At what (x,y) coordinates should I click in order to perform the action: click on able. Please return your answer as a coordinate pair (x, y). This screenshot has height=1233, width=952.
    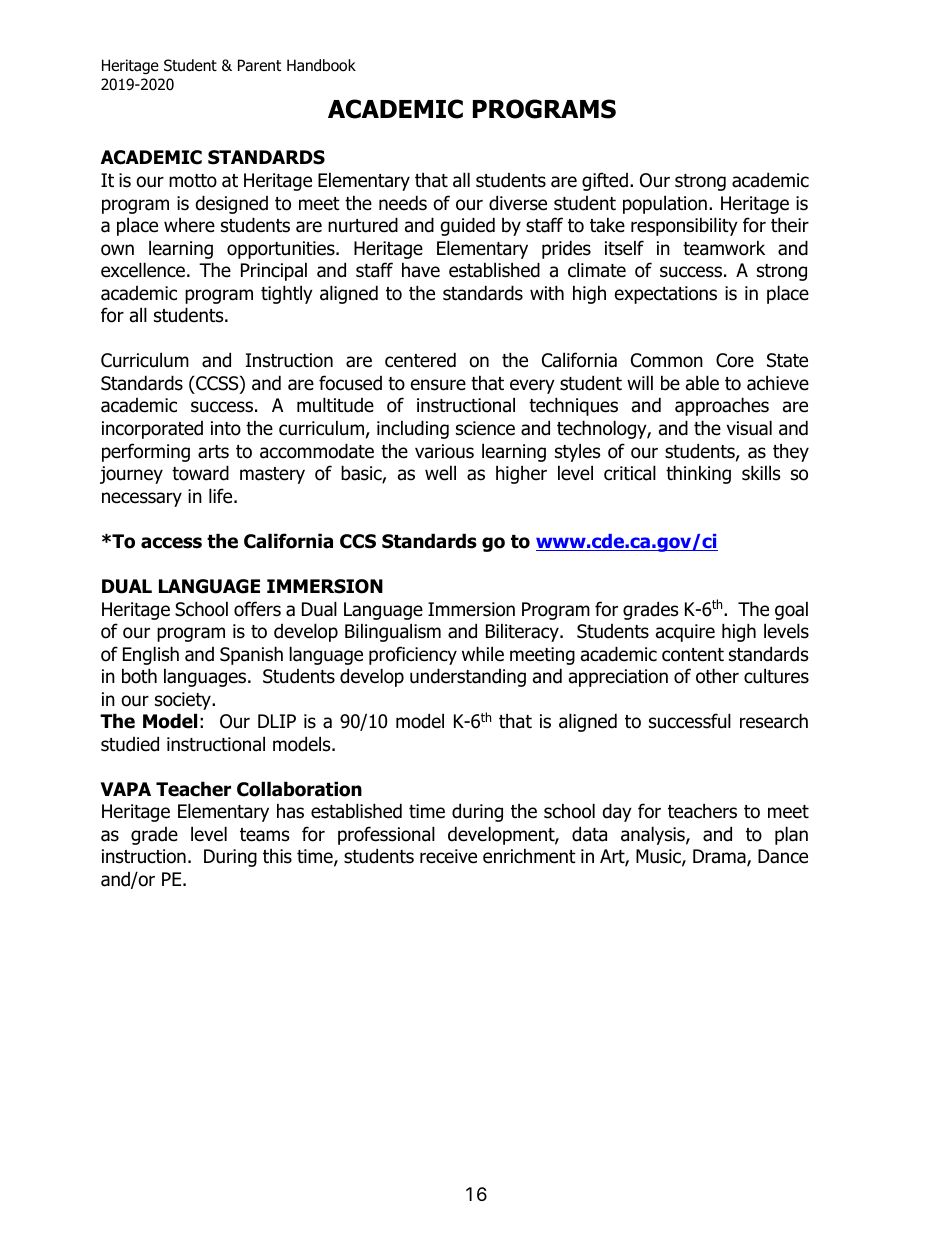
    Looking at the image, I should click on (702, 383).
